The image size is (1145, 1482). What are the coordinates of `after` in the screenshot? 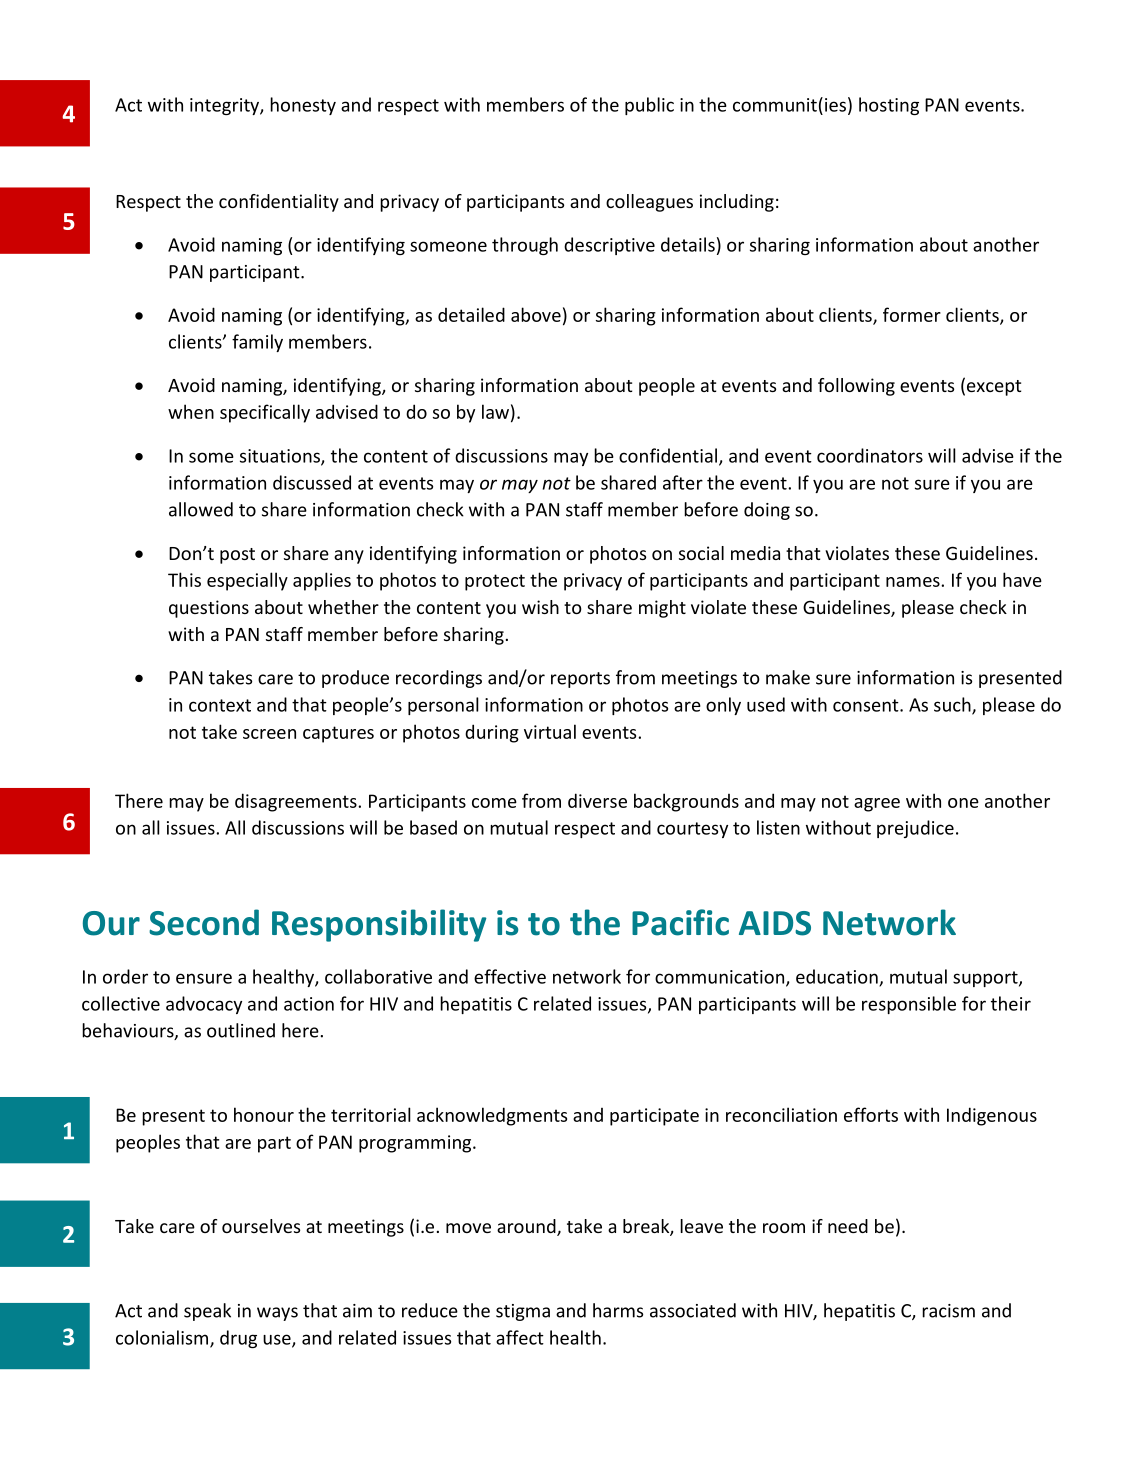 It's located at (683, 482).
